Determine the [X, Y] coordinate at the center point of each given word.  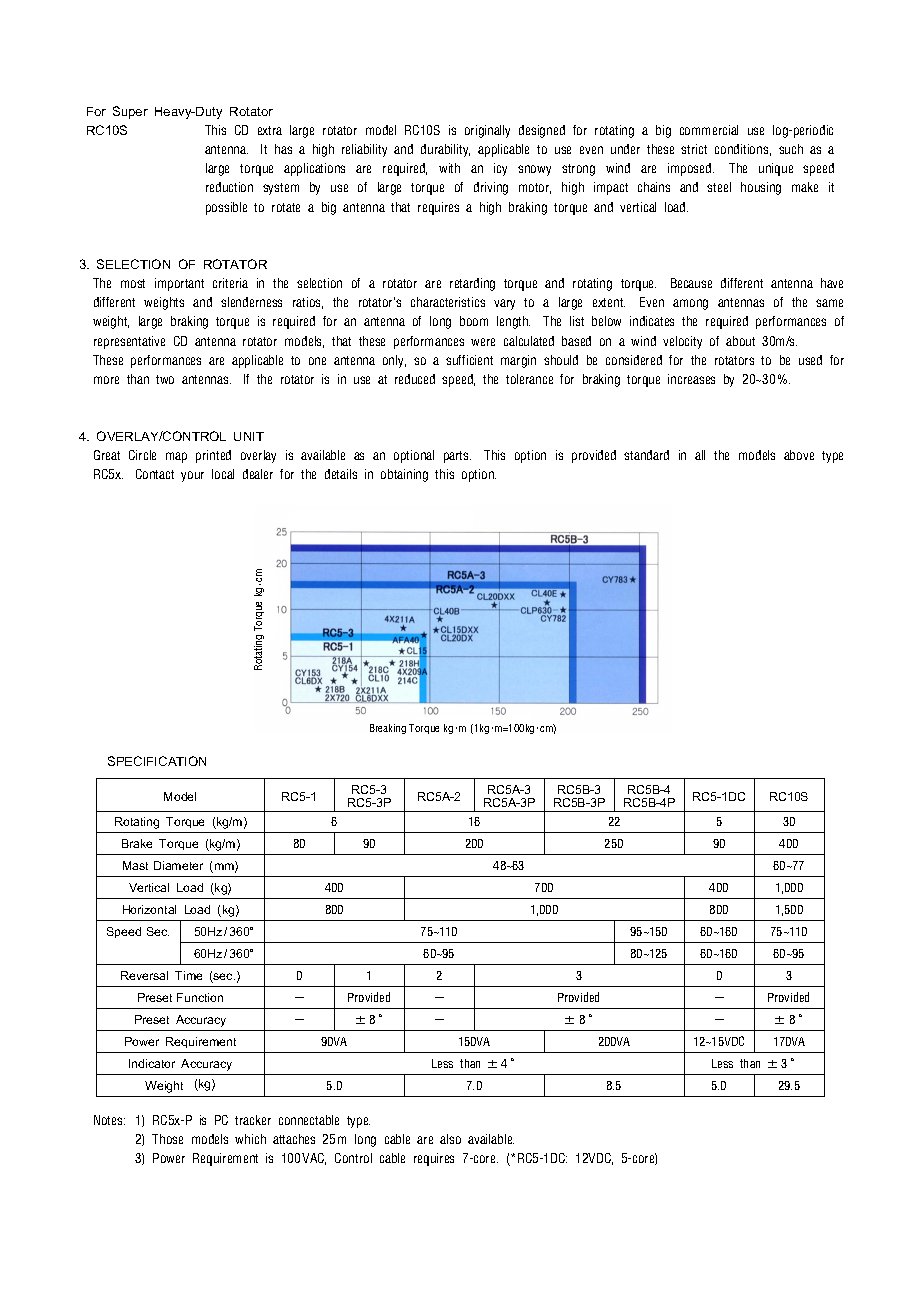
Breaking [388, 729]
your [192, 476]
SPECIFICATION [157, 761]
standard [646, 455]
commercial [709, 130]
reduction [229, 187]
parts [457, 457]
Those [167, 1139]
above [799, 455]
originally [487, 131]
